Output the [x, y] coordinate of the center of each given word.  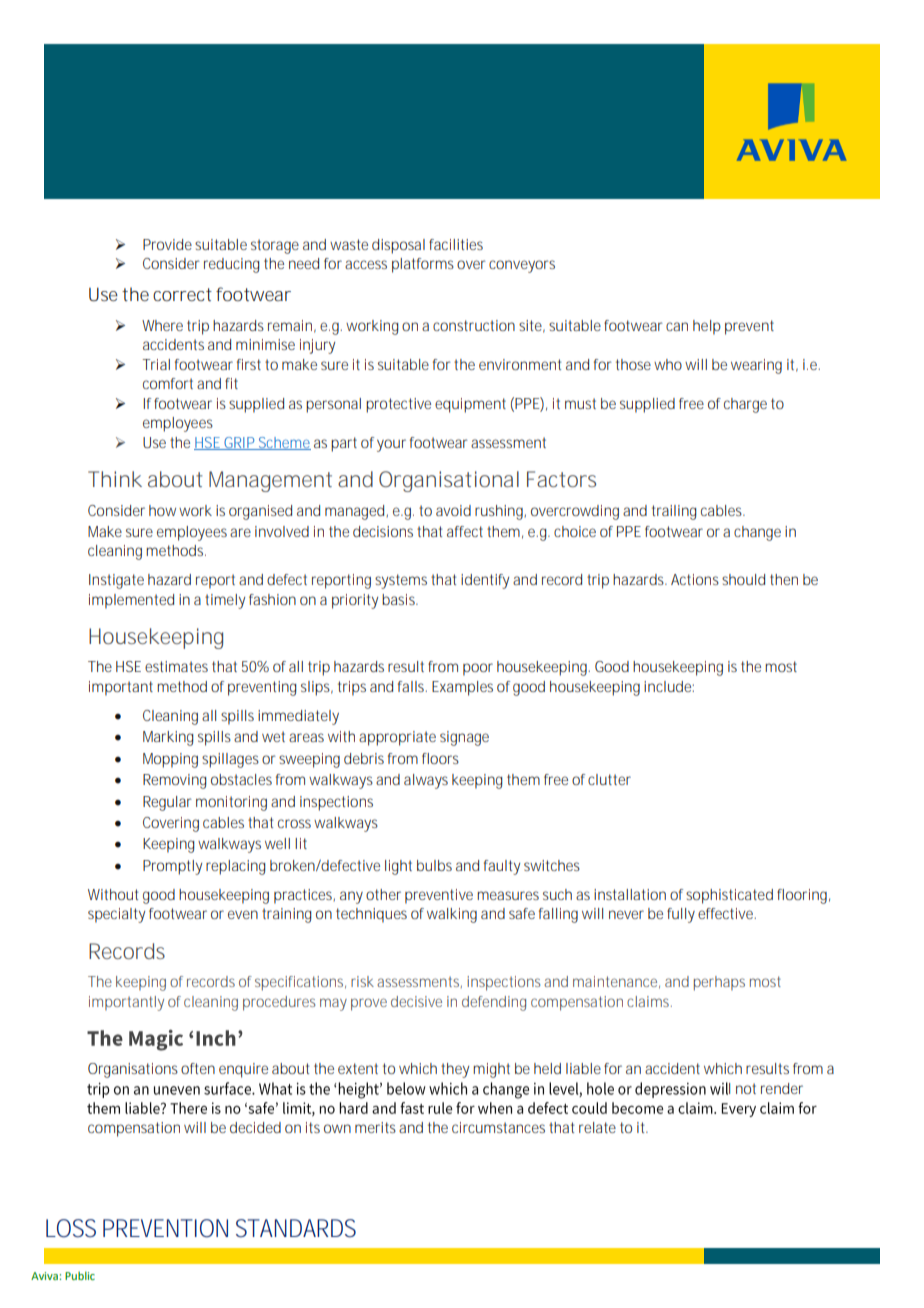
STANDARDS [296, 1228]
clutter [609, 779]
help [707, 327]
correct [182, 294]
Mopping [170, 760]
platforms [423, 265]
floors [440, 758]
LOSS [71, 1228]
